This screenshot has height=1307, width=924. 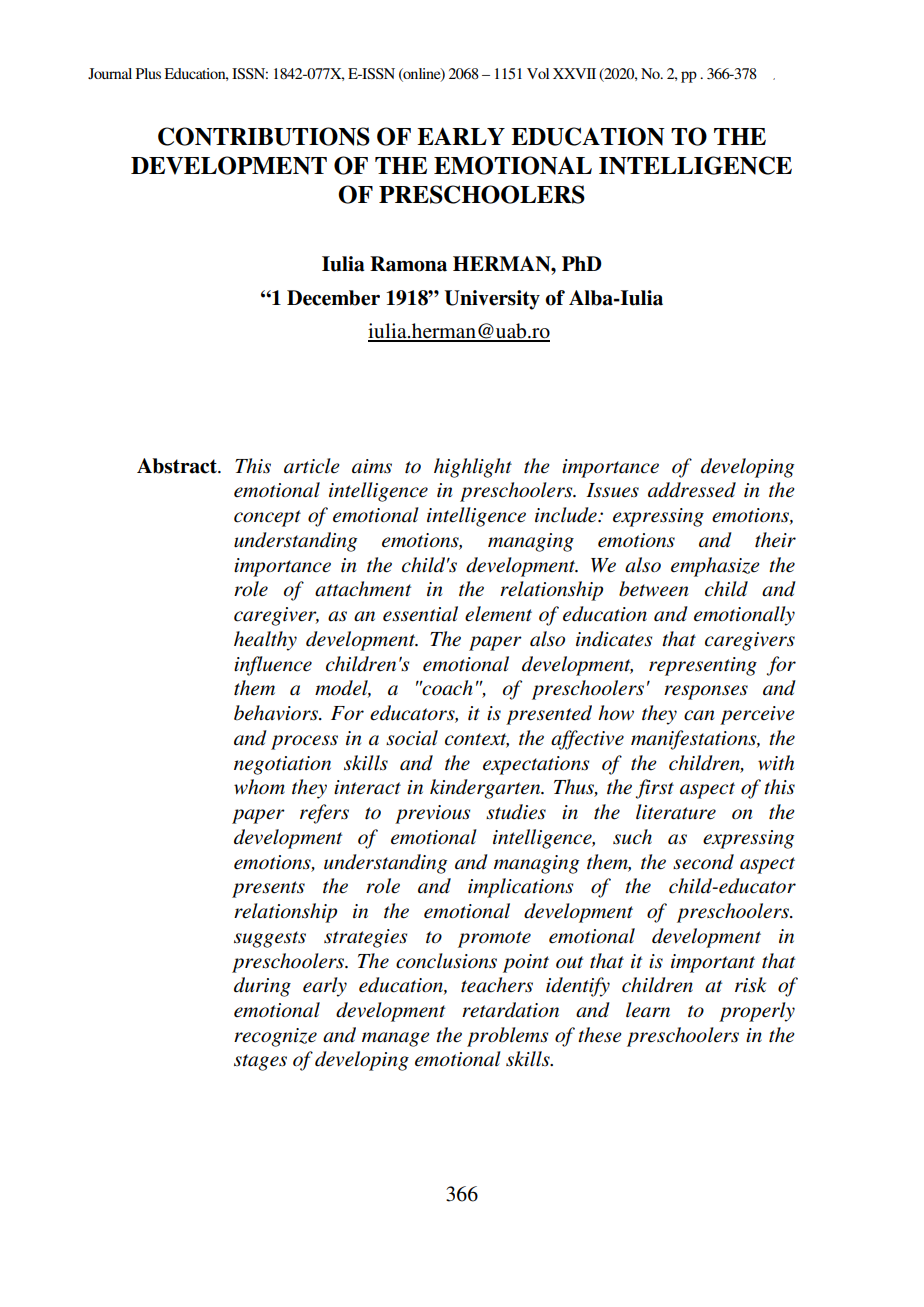 What do you see at coordinates (538, 73) in the screenshot?
I see `Vol` at bounding box center [538, 73].
